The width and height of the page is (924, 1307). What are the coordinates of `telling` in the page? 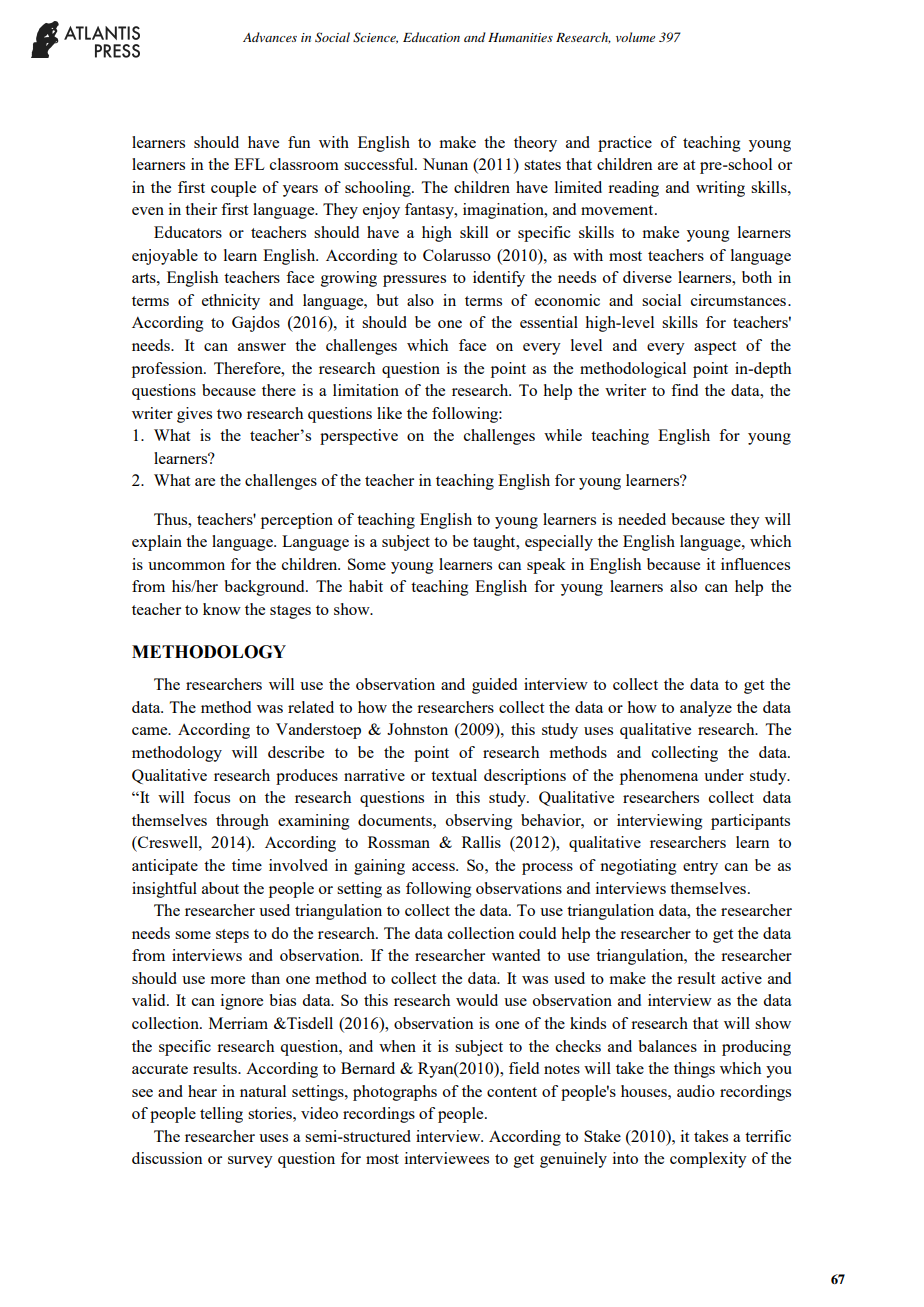 It's located at (221, 1115).
